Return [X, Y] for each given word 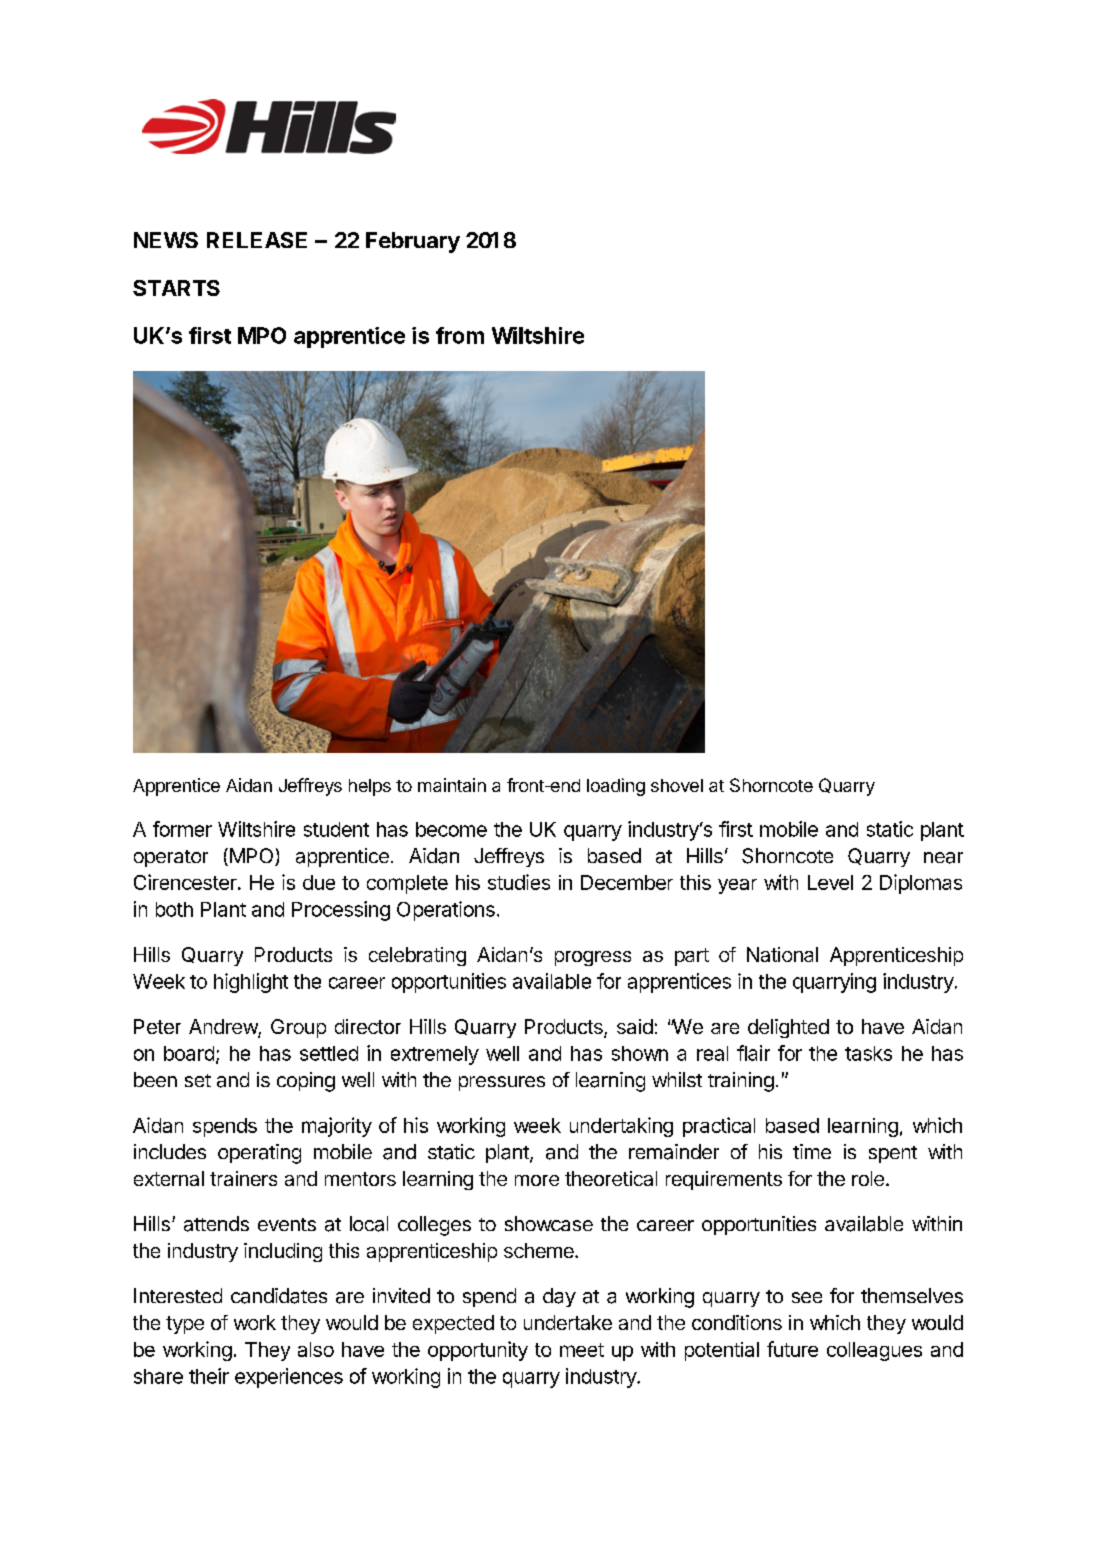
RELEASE [257, 240]
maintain [452, 785]
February [413, 242]
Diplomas [921, 884]
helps [370, 787]
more [537, 1180]
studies [519, 882]
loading [616, 787]
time [812, 1151]
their [209, 1376]
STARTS [176, 288]
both [174, 909]
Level [830, 882]
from [460, 335]
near [943, 858]
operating [259, 1154]
